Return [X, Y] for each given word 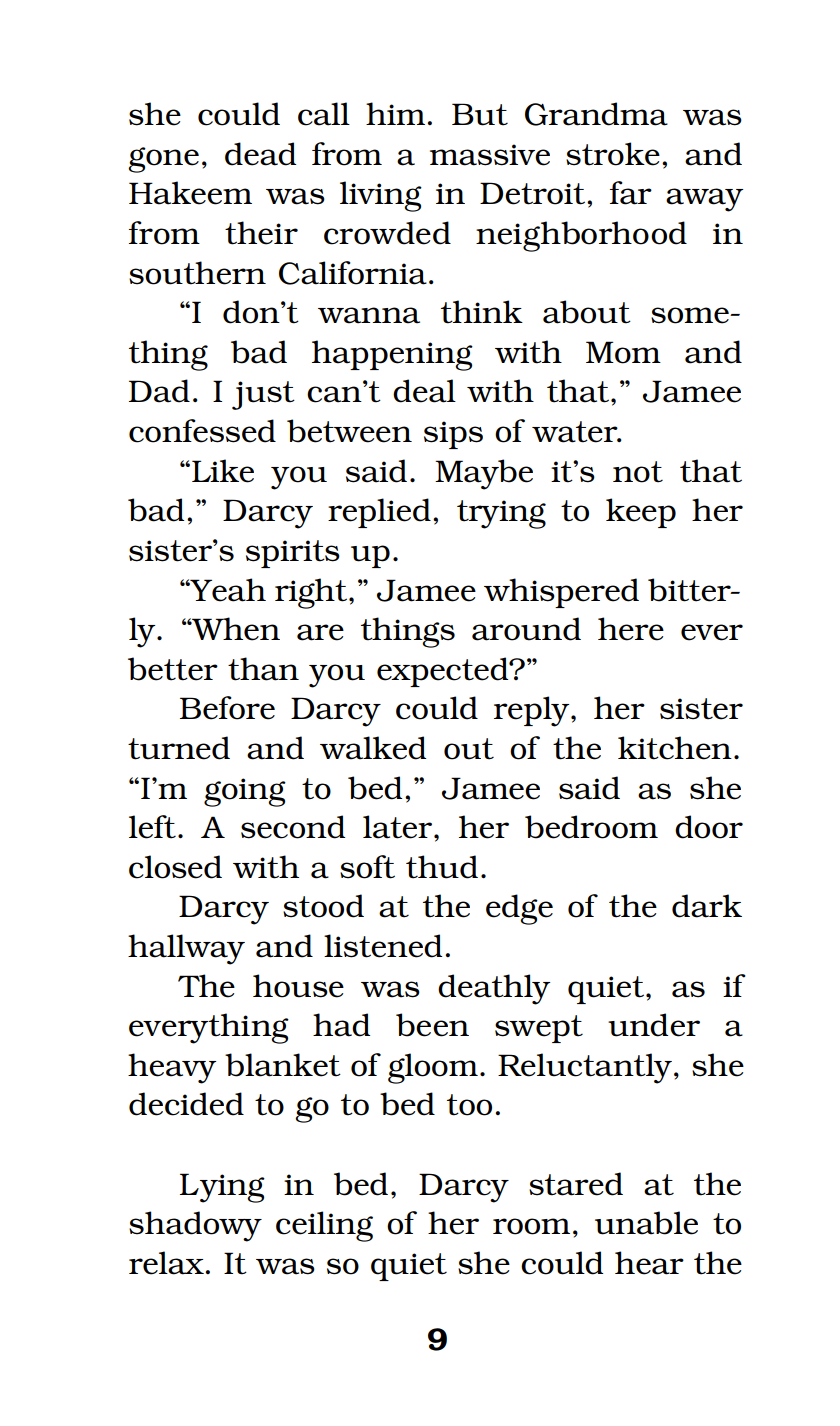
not [638, 472]
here [631, 629]
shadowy [195, 1226]
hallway [186, 949]
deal [424, 391]
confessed [202, 431]
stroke [613, 154]
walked [373, 748]
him [395, 113]
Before [227, 708]
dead [260, 154]
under [654, 1025]
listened [383, 946]
